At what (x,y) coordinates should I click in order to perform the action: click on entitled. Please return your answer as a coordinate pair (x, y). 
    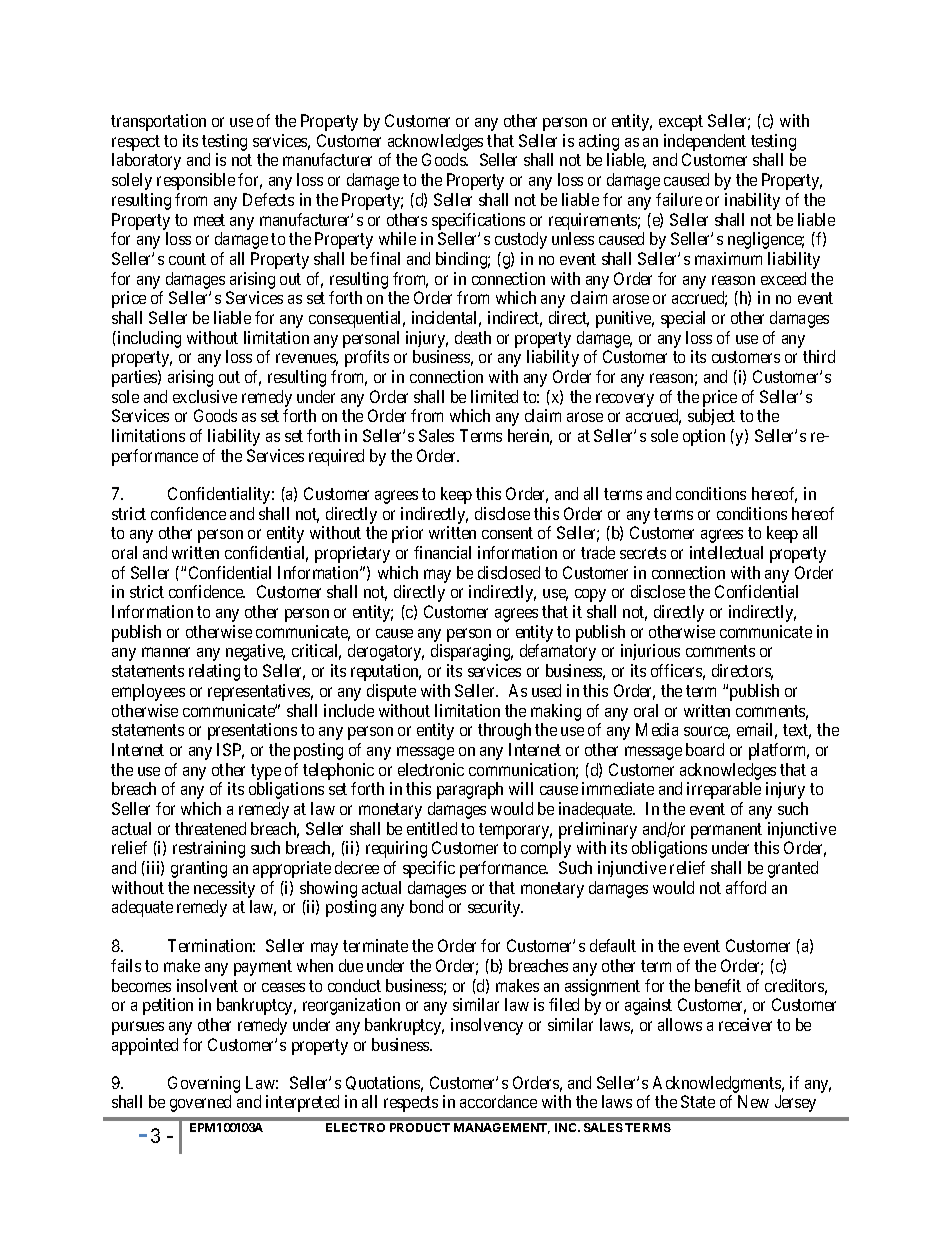
    Looking at the image, I should click on (432, 828).
